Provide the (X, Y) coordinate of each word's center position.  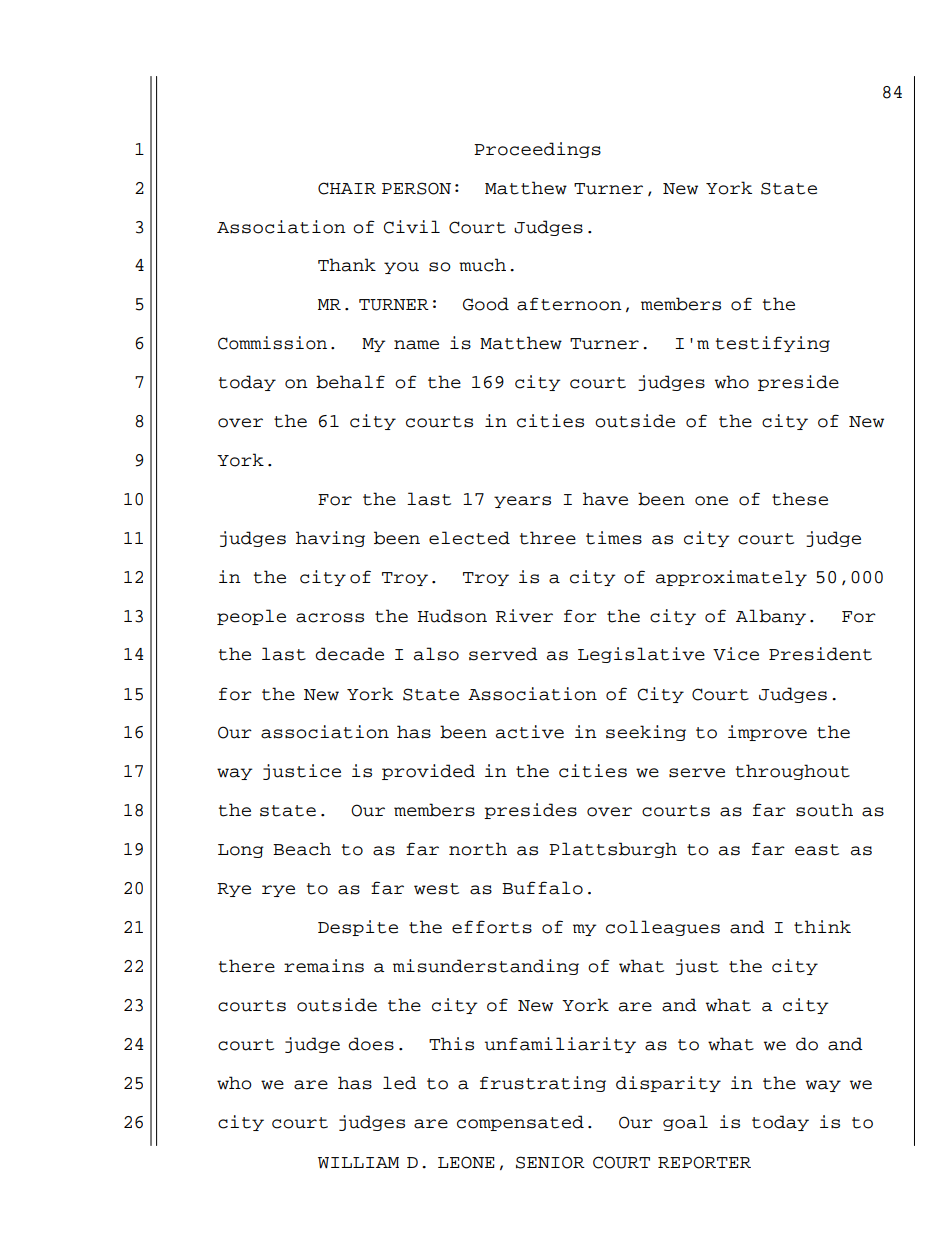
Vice (736, 654)
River (524, 616)
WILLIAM (358, 1162)
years (522, 502)
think (822, 927)
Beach (302, 849)
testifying (773, 344)
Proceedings (537, 150)
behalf (350, 382)
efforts (492, 927)
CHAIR (347, 188)
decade (349, 654)
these (800, 499)
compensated (520, 1123)
